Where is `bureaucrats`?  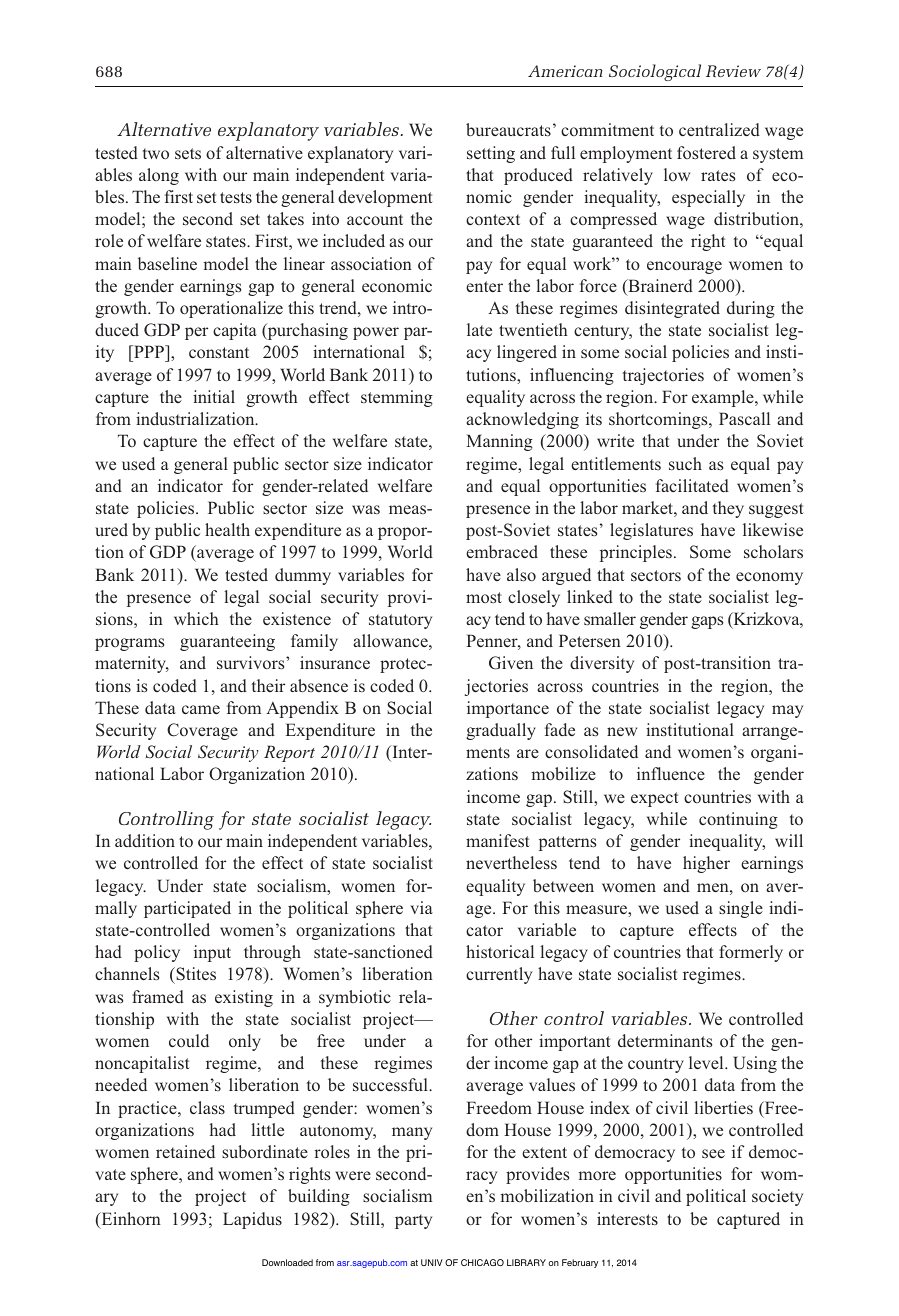
bureaucrats is located at coordinates (508, 129).
